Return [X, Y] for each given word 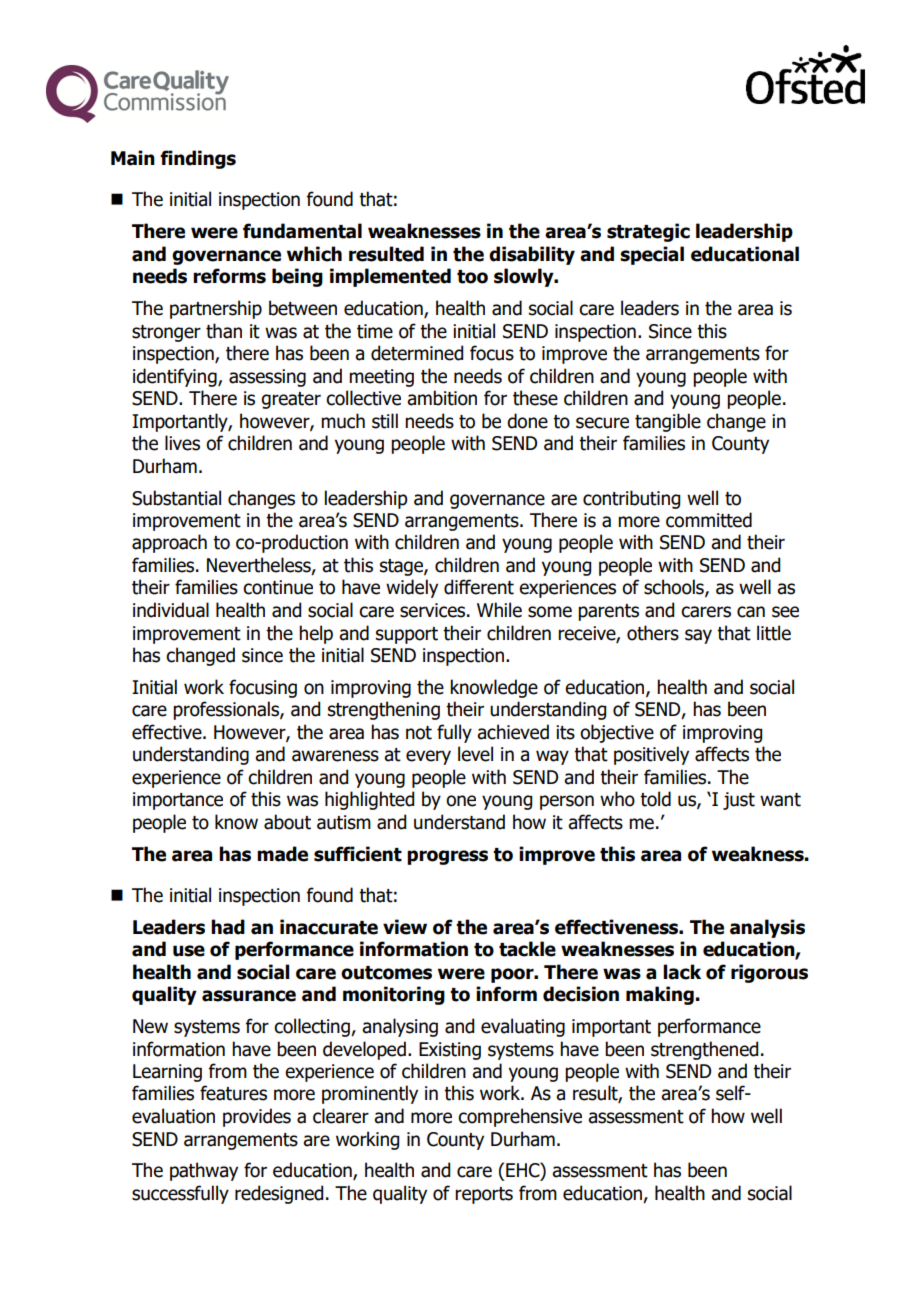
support [407, 635]
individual [171, 610]
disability [532, 255]
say [698, 636]
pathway [204, 1171]
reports [484, 1195]
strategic [648, 232]
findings [198, 159]
